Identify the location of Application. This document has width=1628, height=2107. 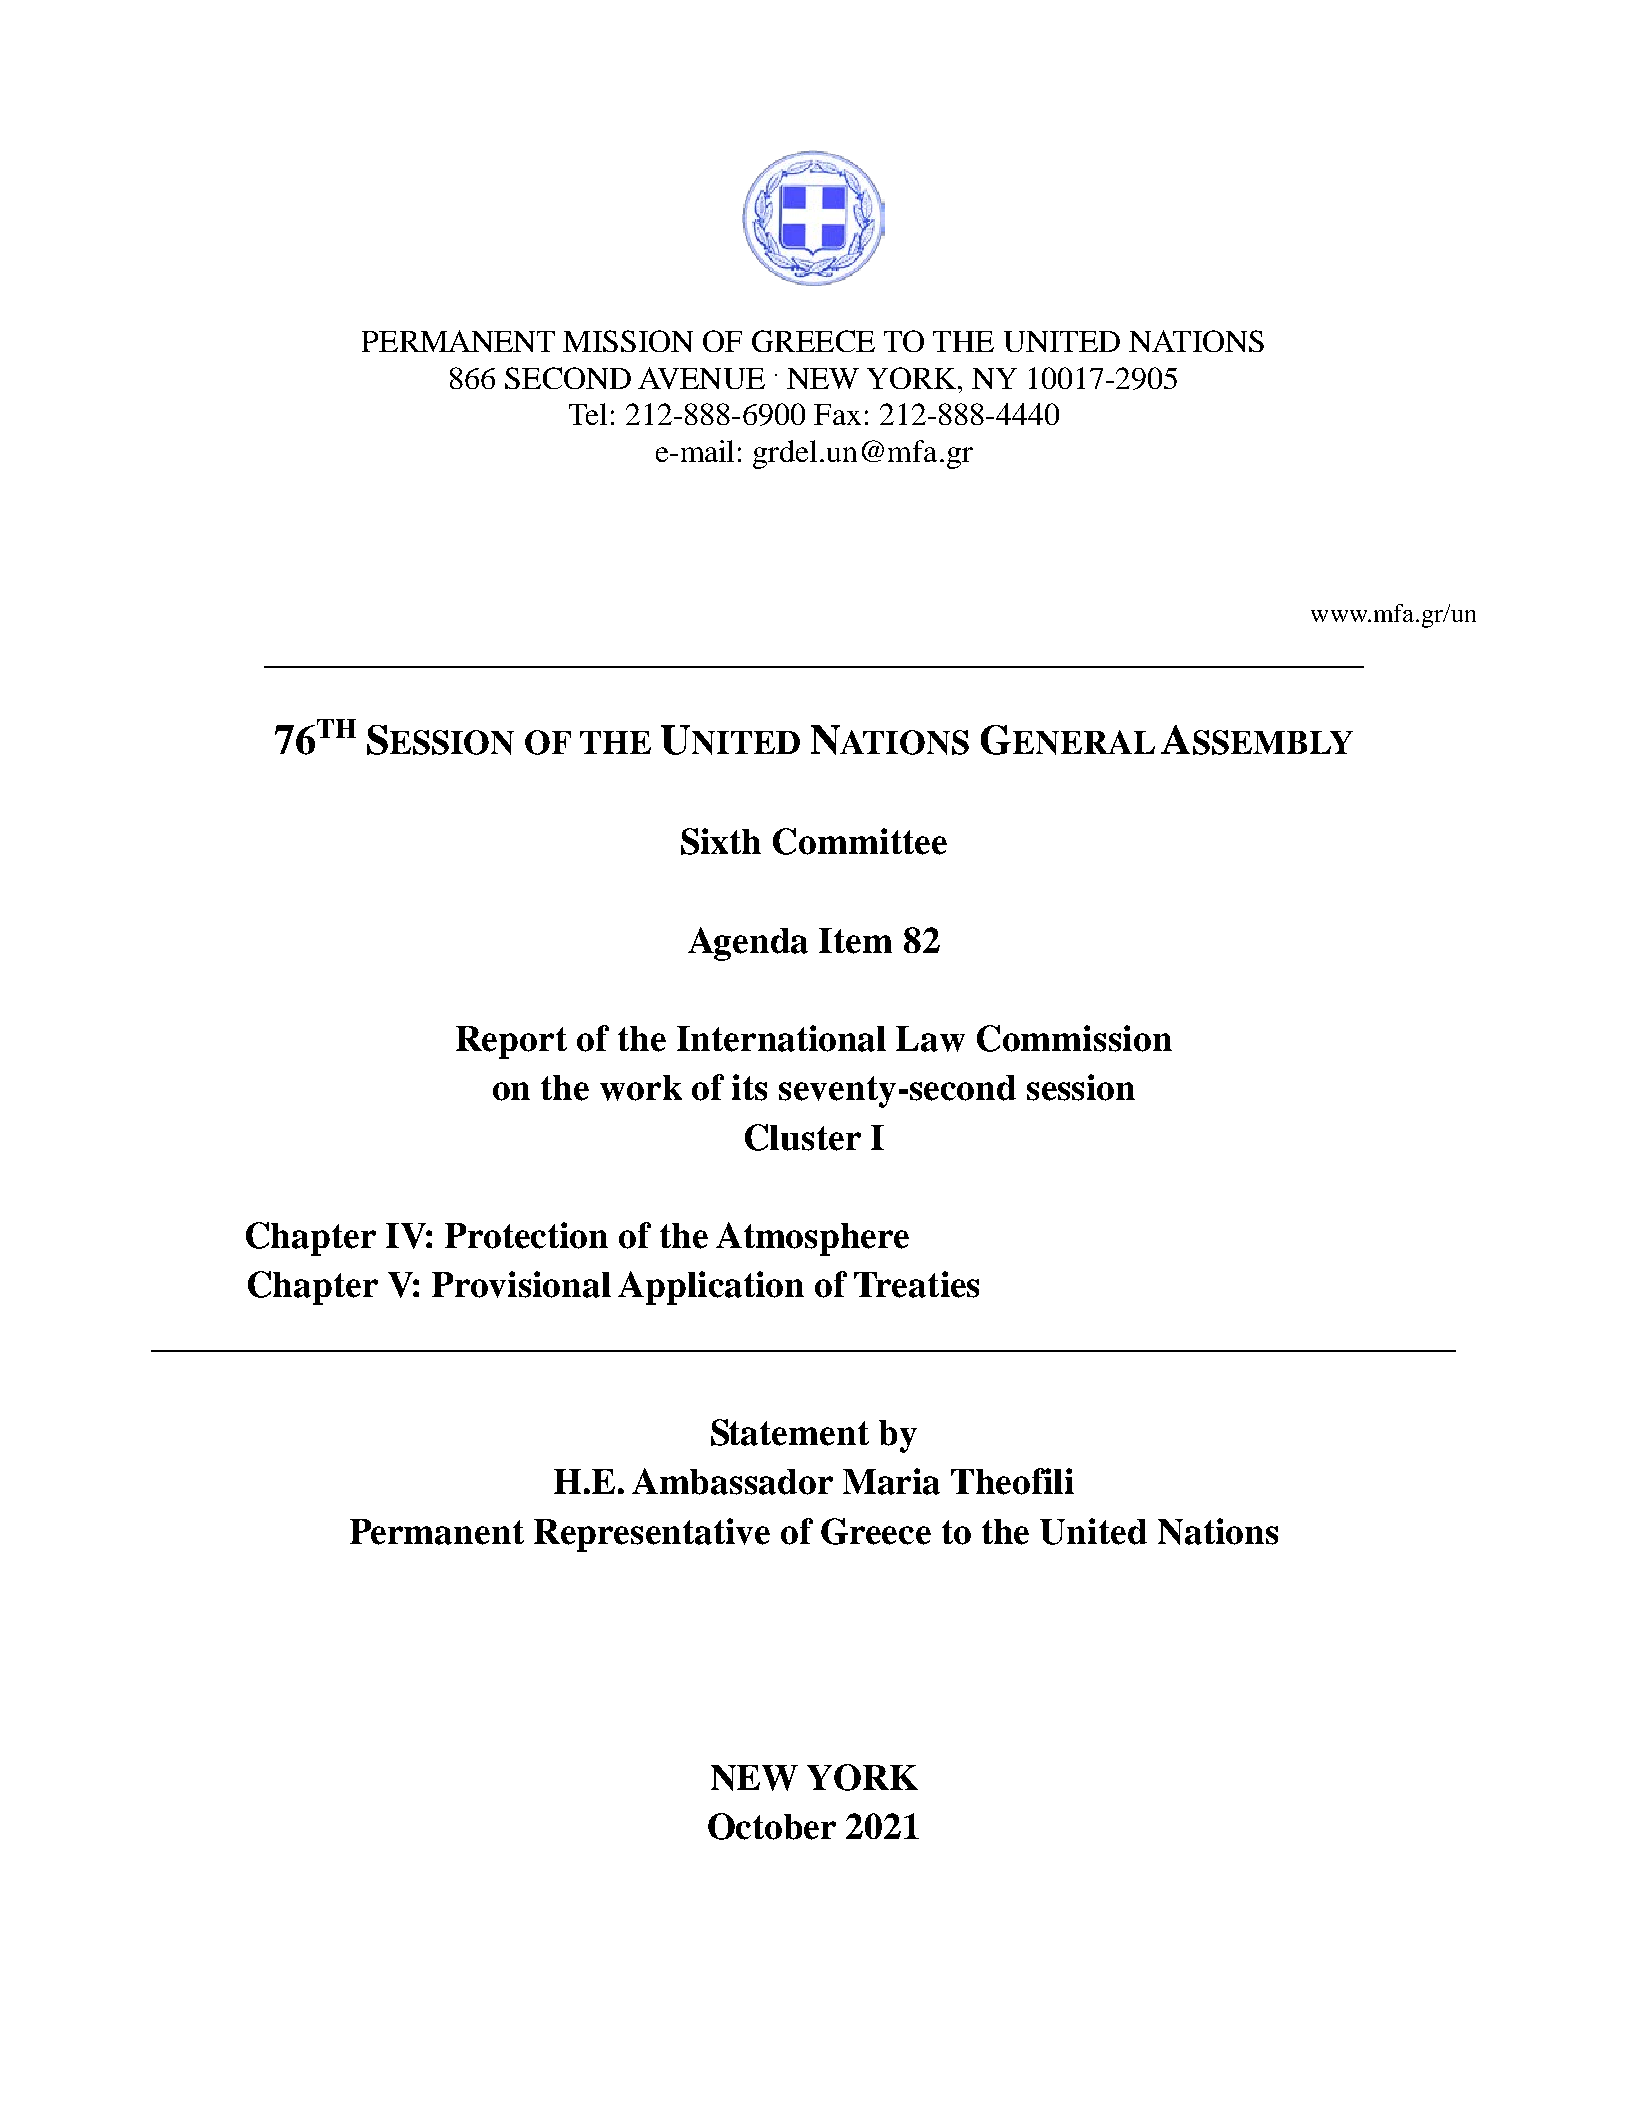
(711, 1288).
